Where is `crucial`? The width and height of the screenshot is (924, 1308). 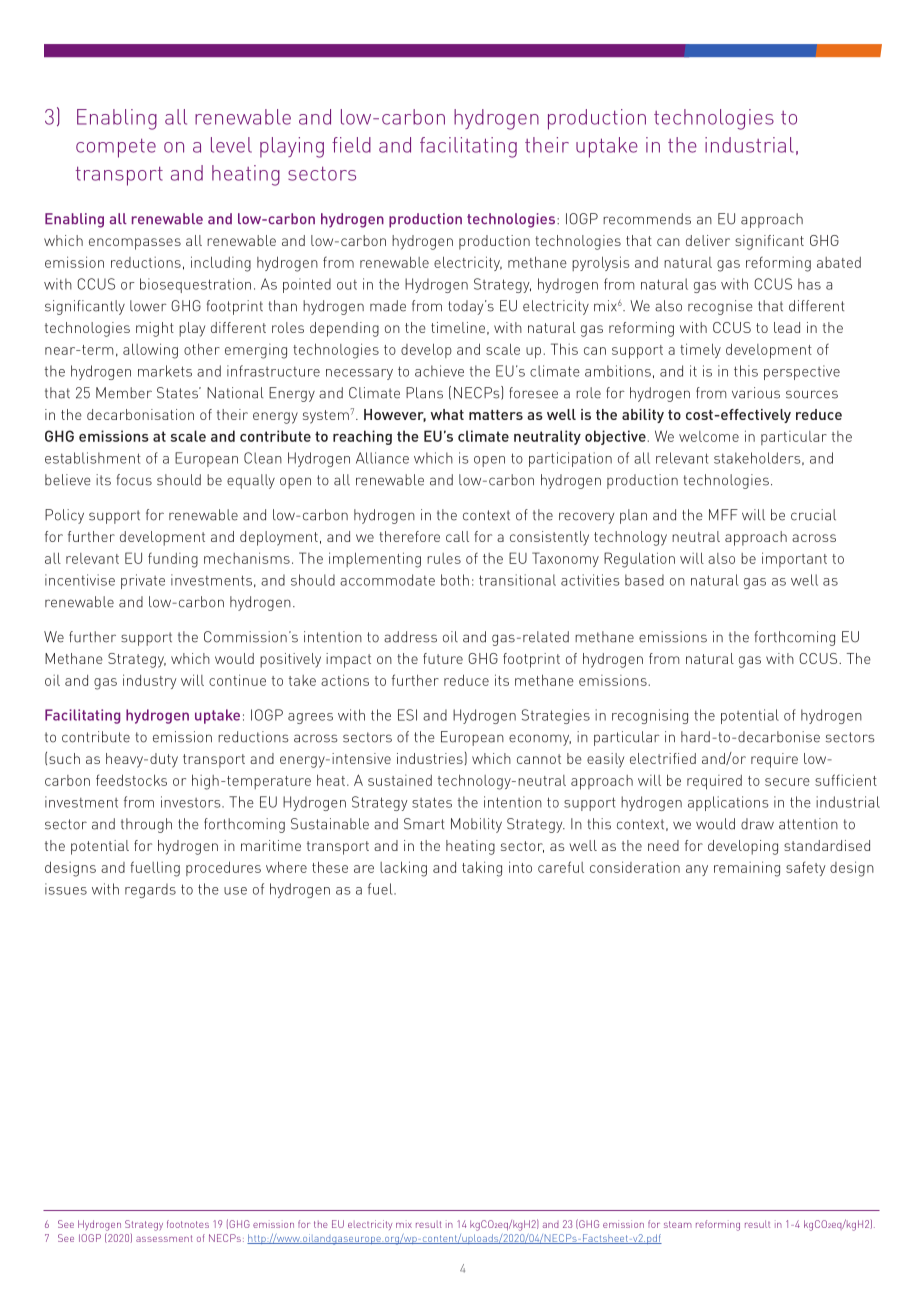
crucial is located at coordinates (813, 515).
